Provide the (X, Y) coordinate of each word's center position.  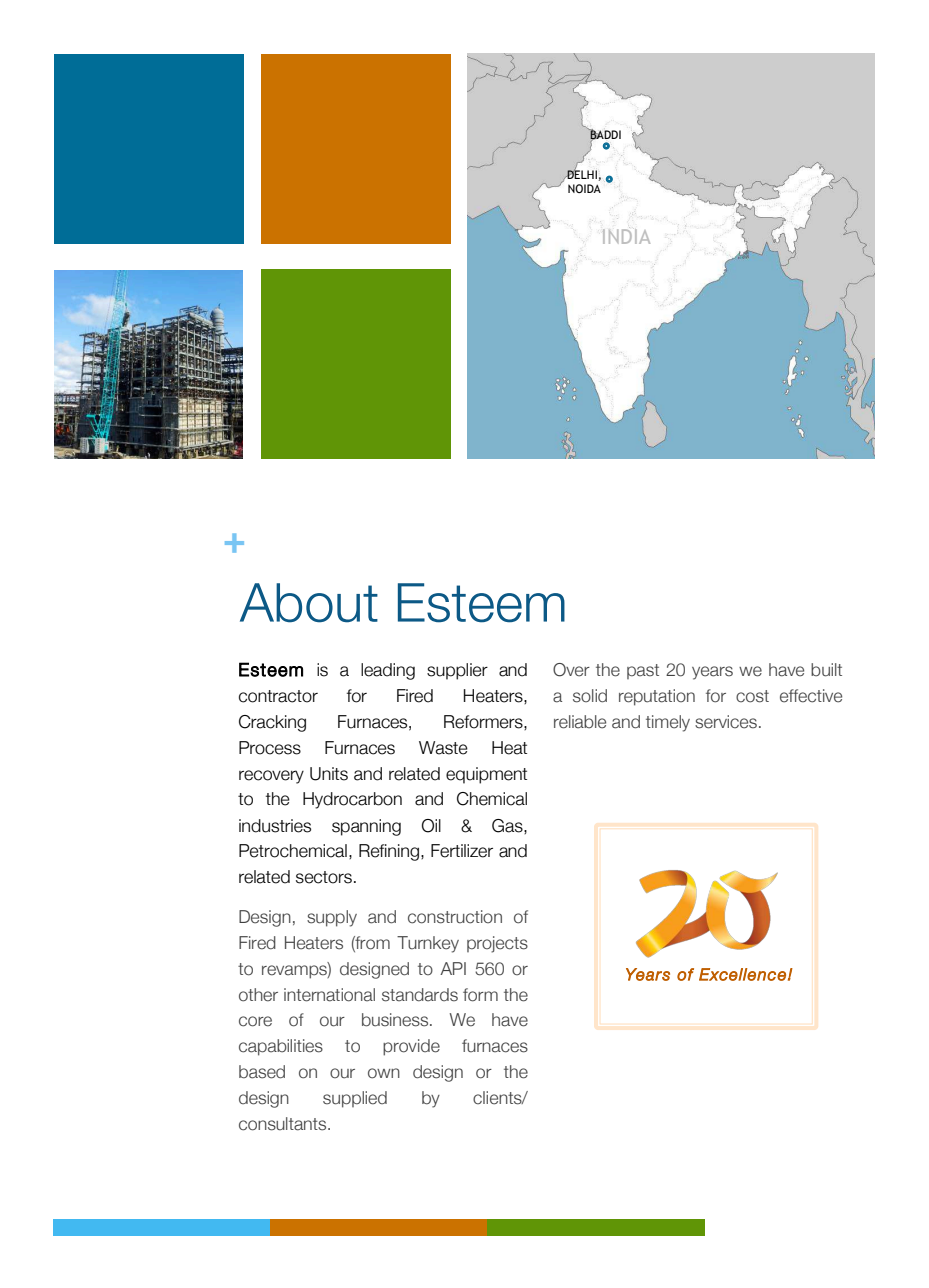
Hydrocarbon (352, 800)
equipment (486, 775)
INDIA (626, 235)
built (826, 670)
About (309, 603)
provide (411, 1047)
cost (752, 696)
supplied (355, 1099)
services (726, 722)
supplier (457, 671)
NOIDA (584, 188)
